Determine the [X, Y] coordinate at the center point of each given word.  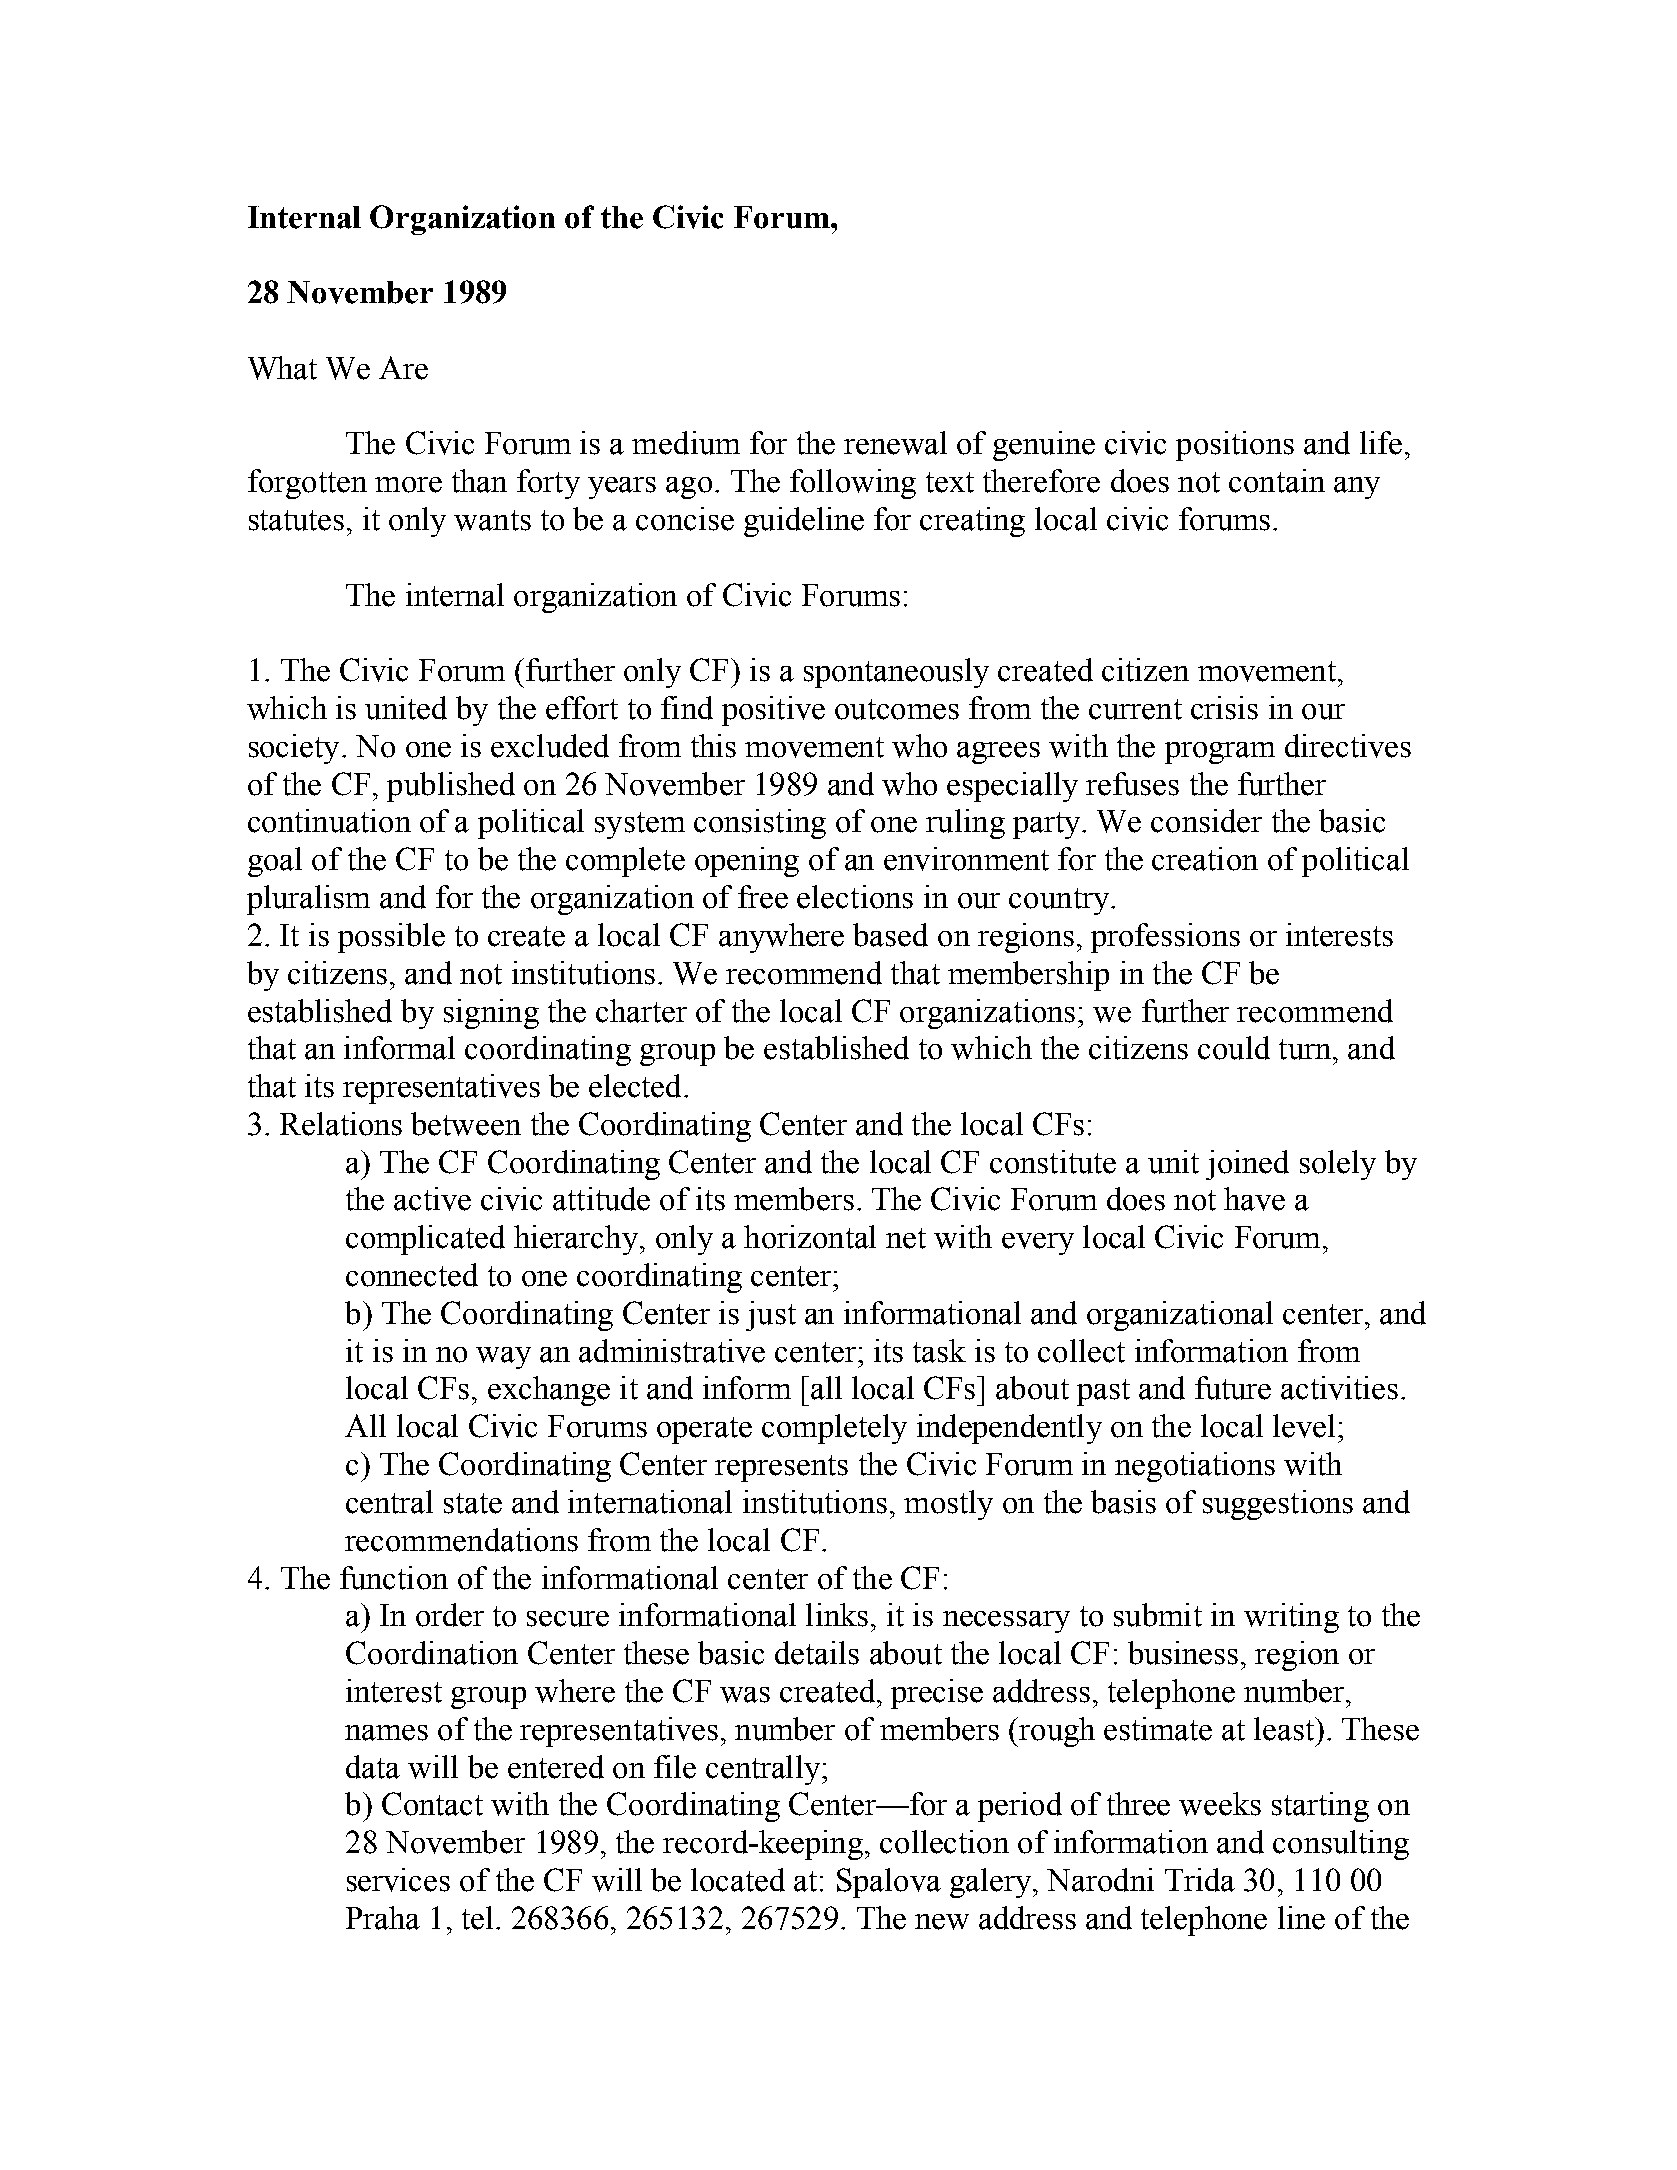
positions [1235, 446]
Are [403, 368]
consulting [1341, 1845]
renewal [895, 443]
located [738, 1880]
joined [1247, 1165]
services [398, 1880]
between [466, 1124]
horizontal [810, 1237]
